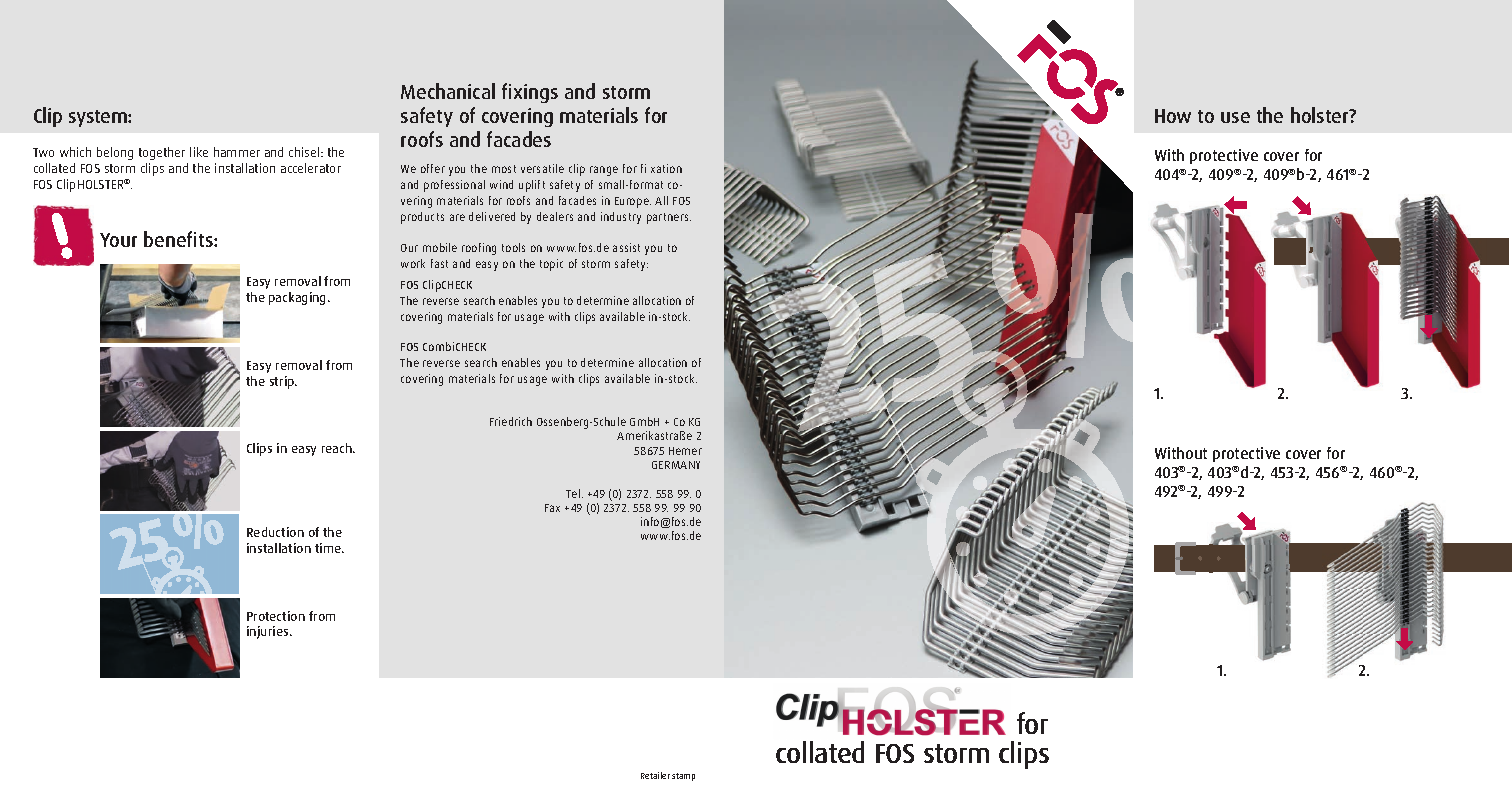 This image has height=810, width=1512. Describe the element at coordinates (683, 777) in the image. I see `stamp` at that location.
